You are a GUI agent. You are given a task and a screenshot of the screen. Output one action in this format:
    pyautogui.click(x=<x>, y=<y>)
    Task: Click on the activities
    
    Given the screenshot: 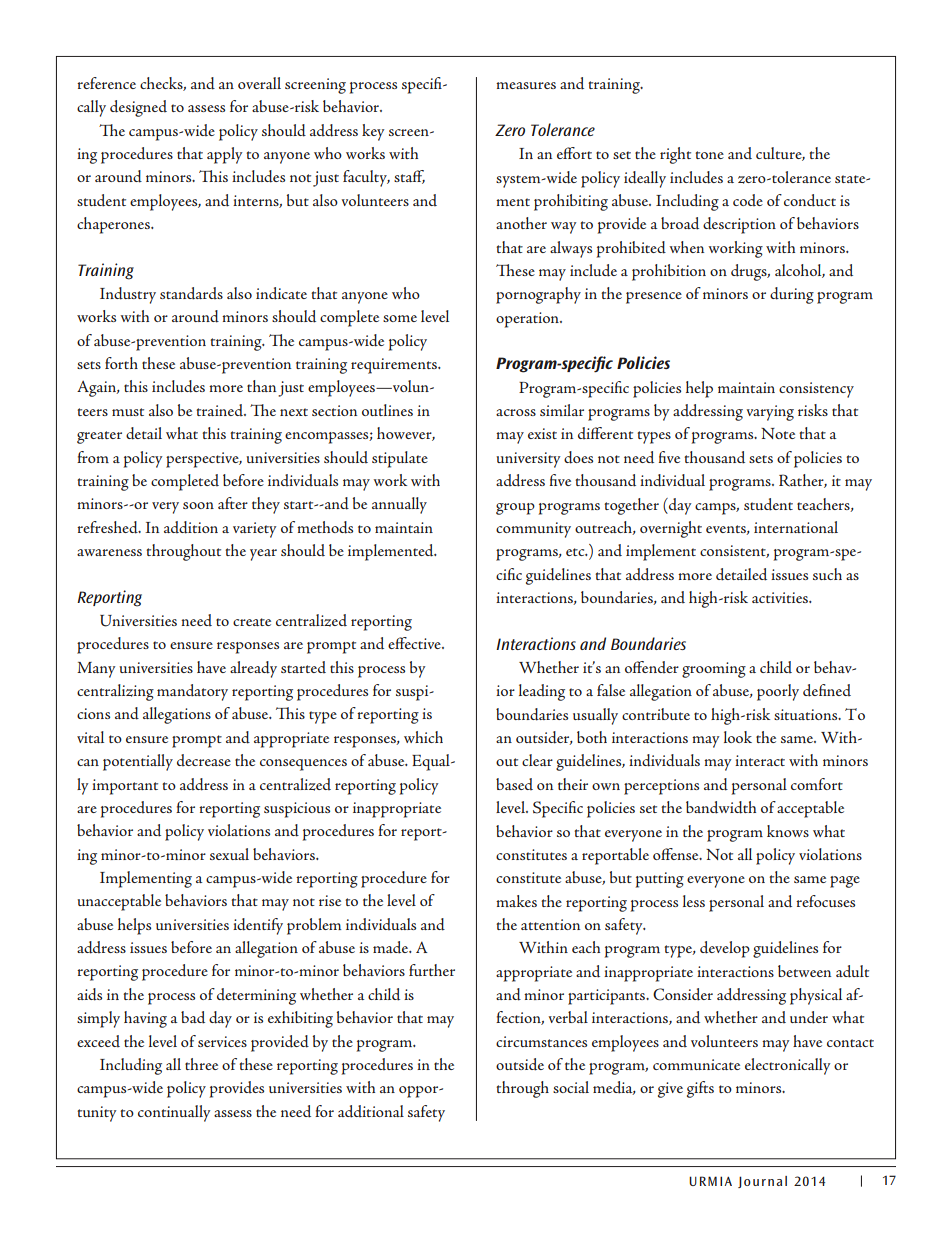 What is the action you would take?
    pyautogui.click(x=781, y=597)
